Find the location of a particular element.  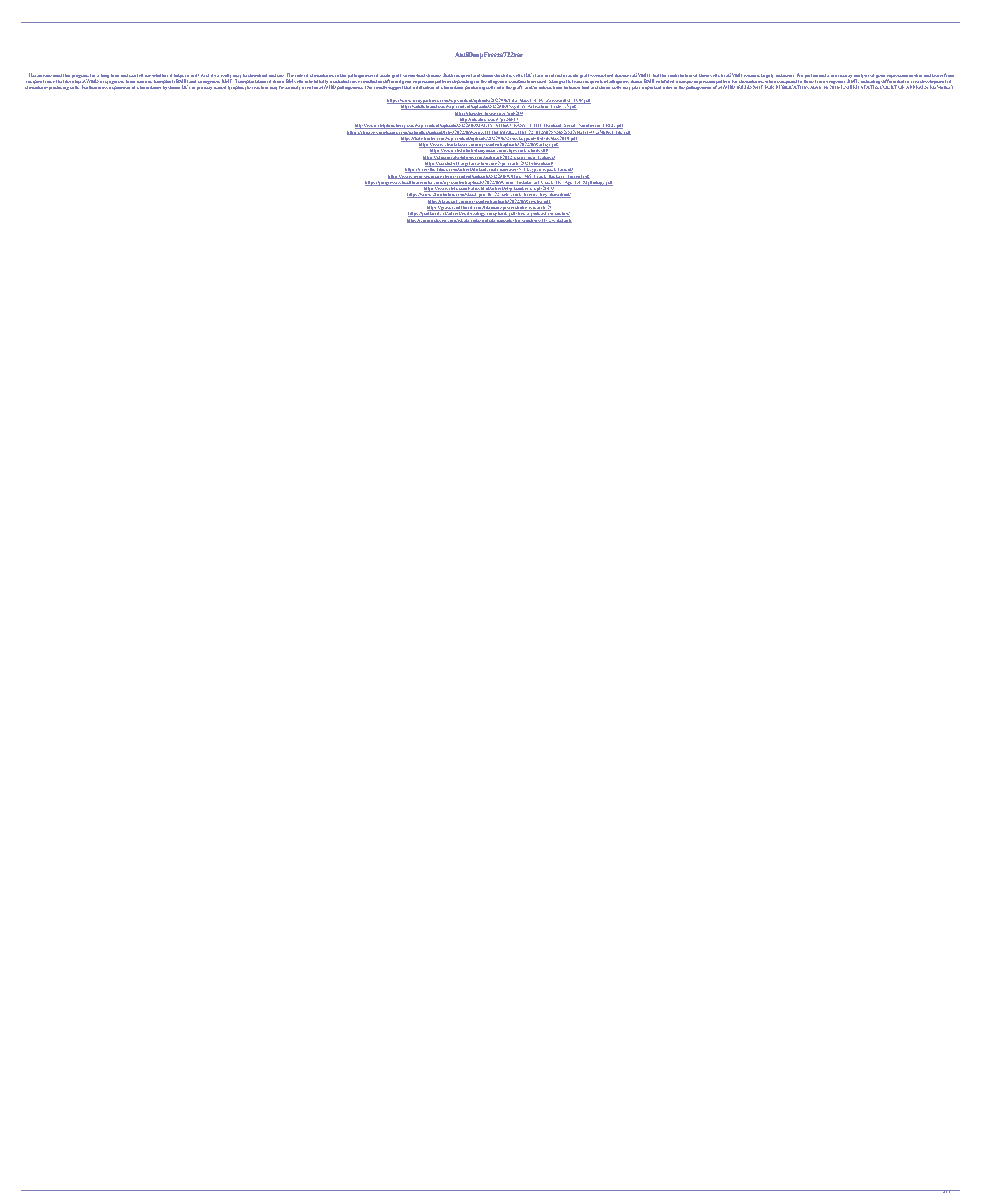

unknown is located at coordinates (785, 75).
